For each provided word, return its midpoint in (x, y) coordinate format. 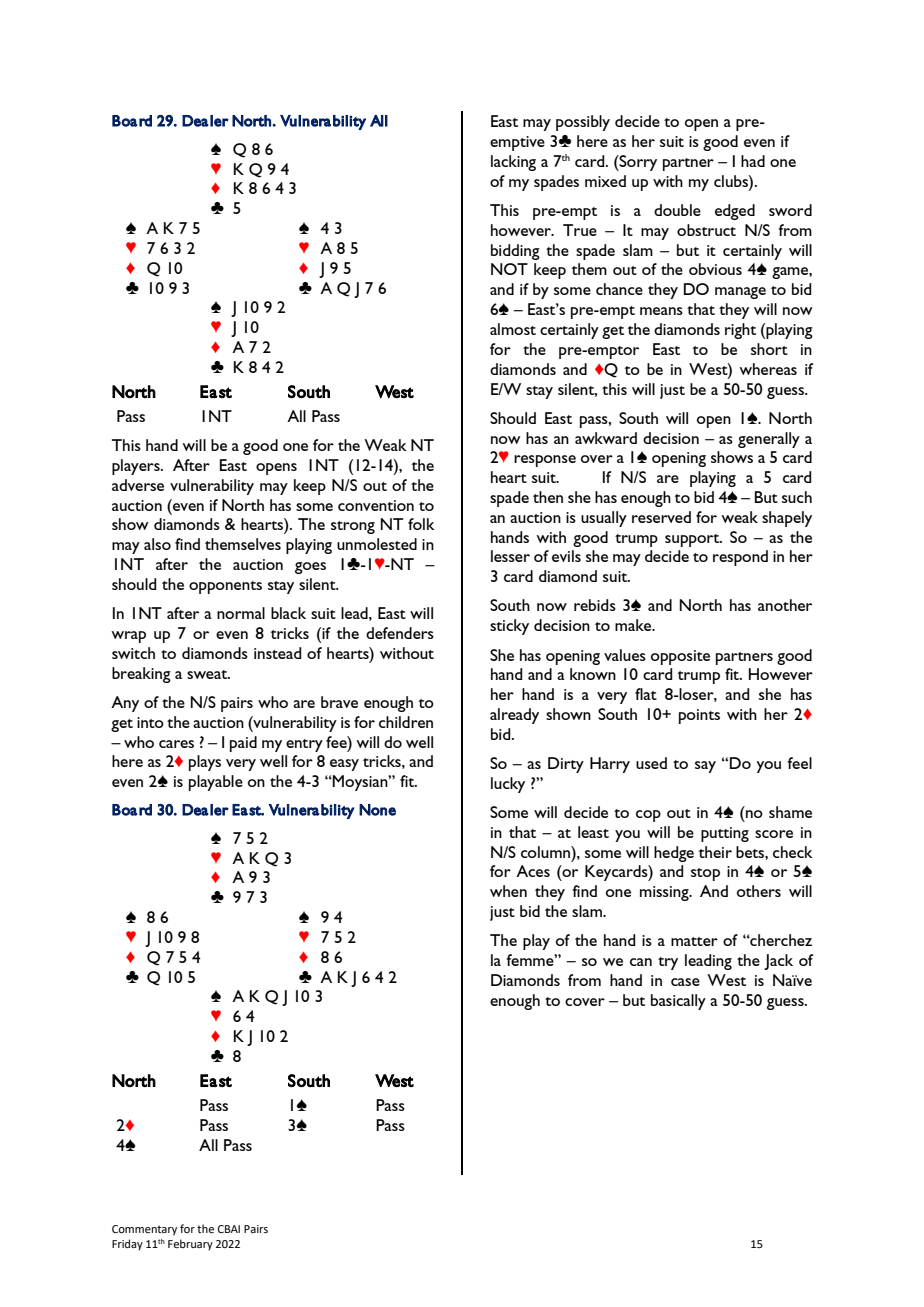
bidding (515, 252)
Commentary (144, 1230)
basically (678, 1002)
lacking (513, 163)
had (753, 161)
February (190, 1245)
